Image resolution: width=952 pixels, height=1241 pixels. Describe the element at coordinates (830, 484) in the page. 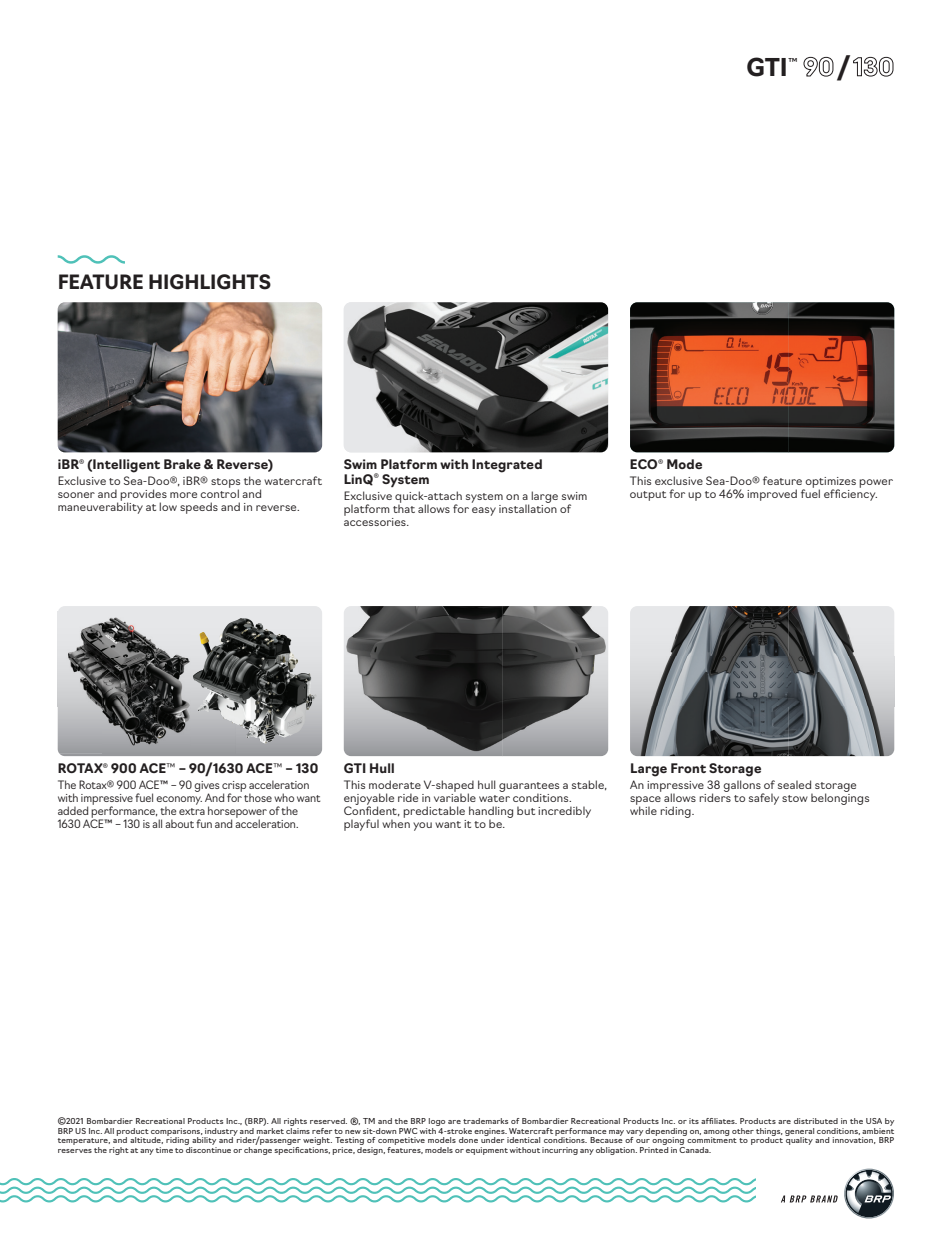

I see `optimizes` at that location.
